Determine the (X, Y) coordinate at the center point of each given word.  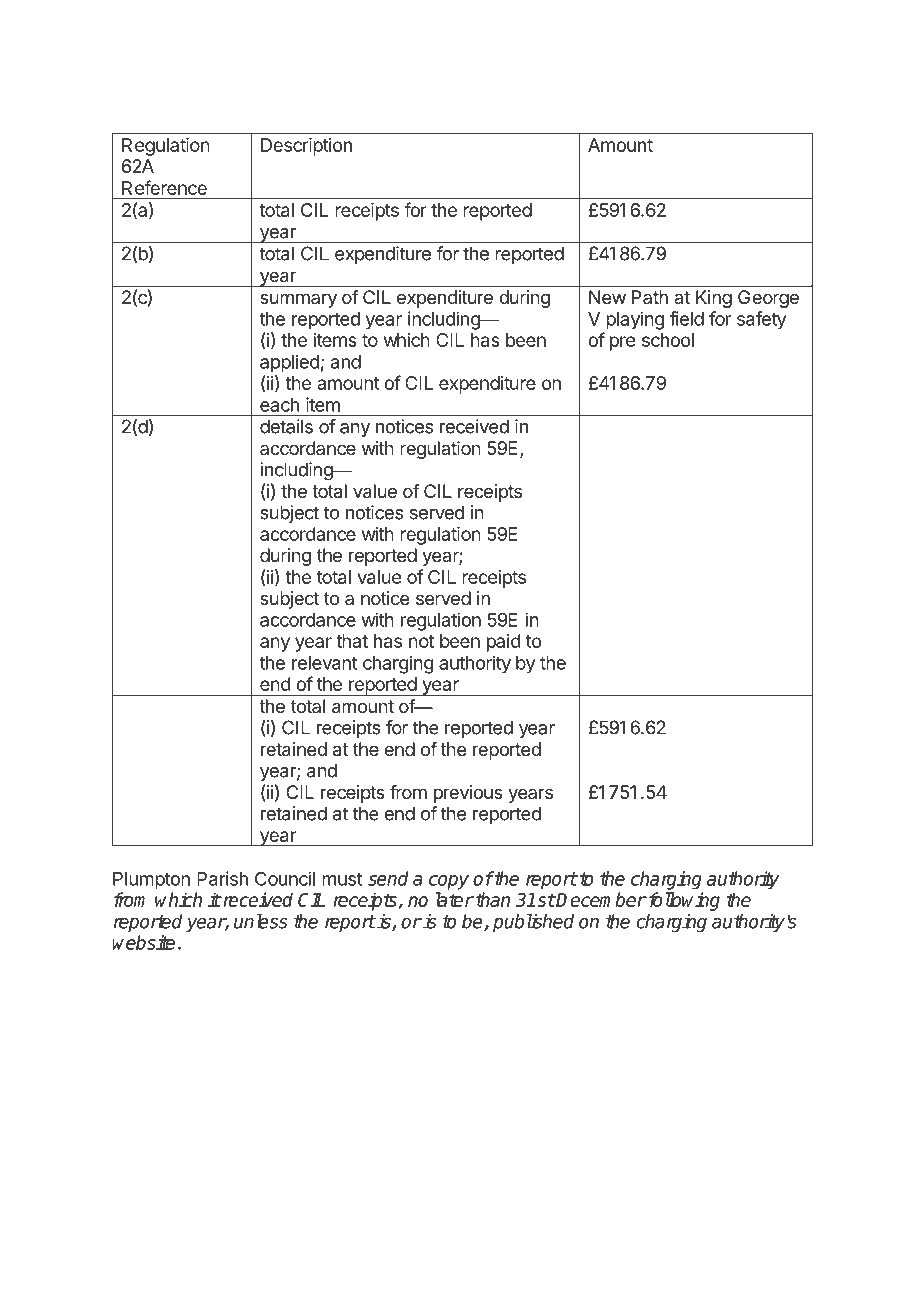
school (668, 340)
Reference (164, 187)
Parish (222, 878)
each (279, 405)
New (607, 297)
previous (468, 794)
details (286, 426)
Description (306, 147)
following (683, 901)
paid (504, 643)
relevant (325, 663)
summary (298, 300)
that (352, 641)
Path (650, 297)
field (687, 318)
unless (261, 921)
